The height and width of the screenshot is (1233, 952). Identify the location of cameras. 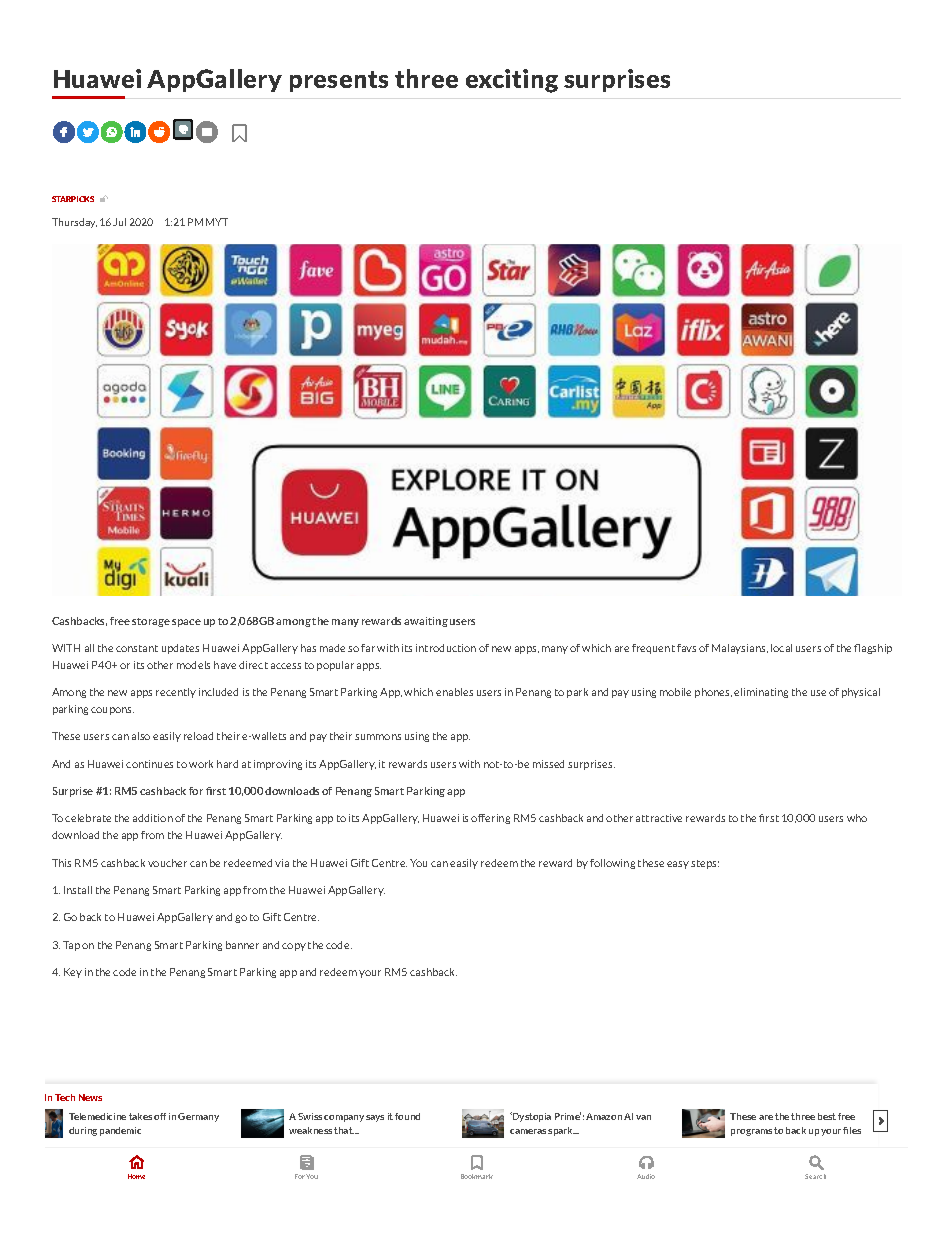
(528, 1131).
